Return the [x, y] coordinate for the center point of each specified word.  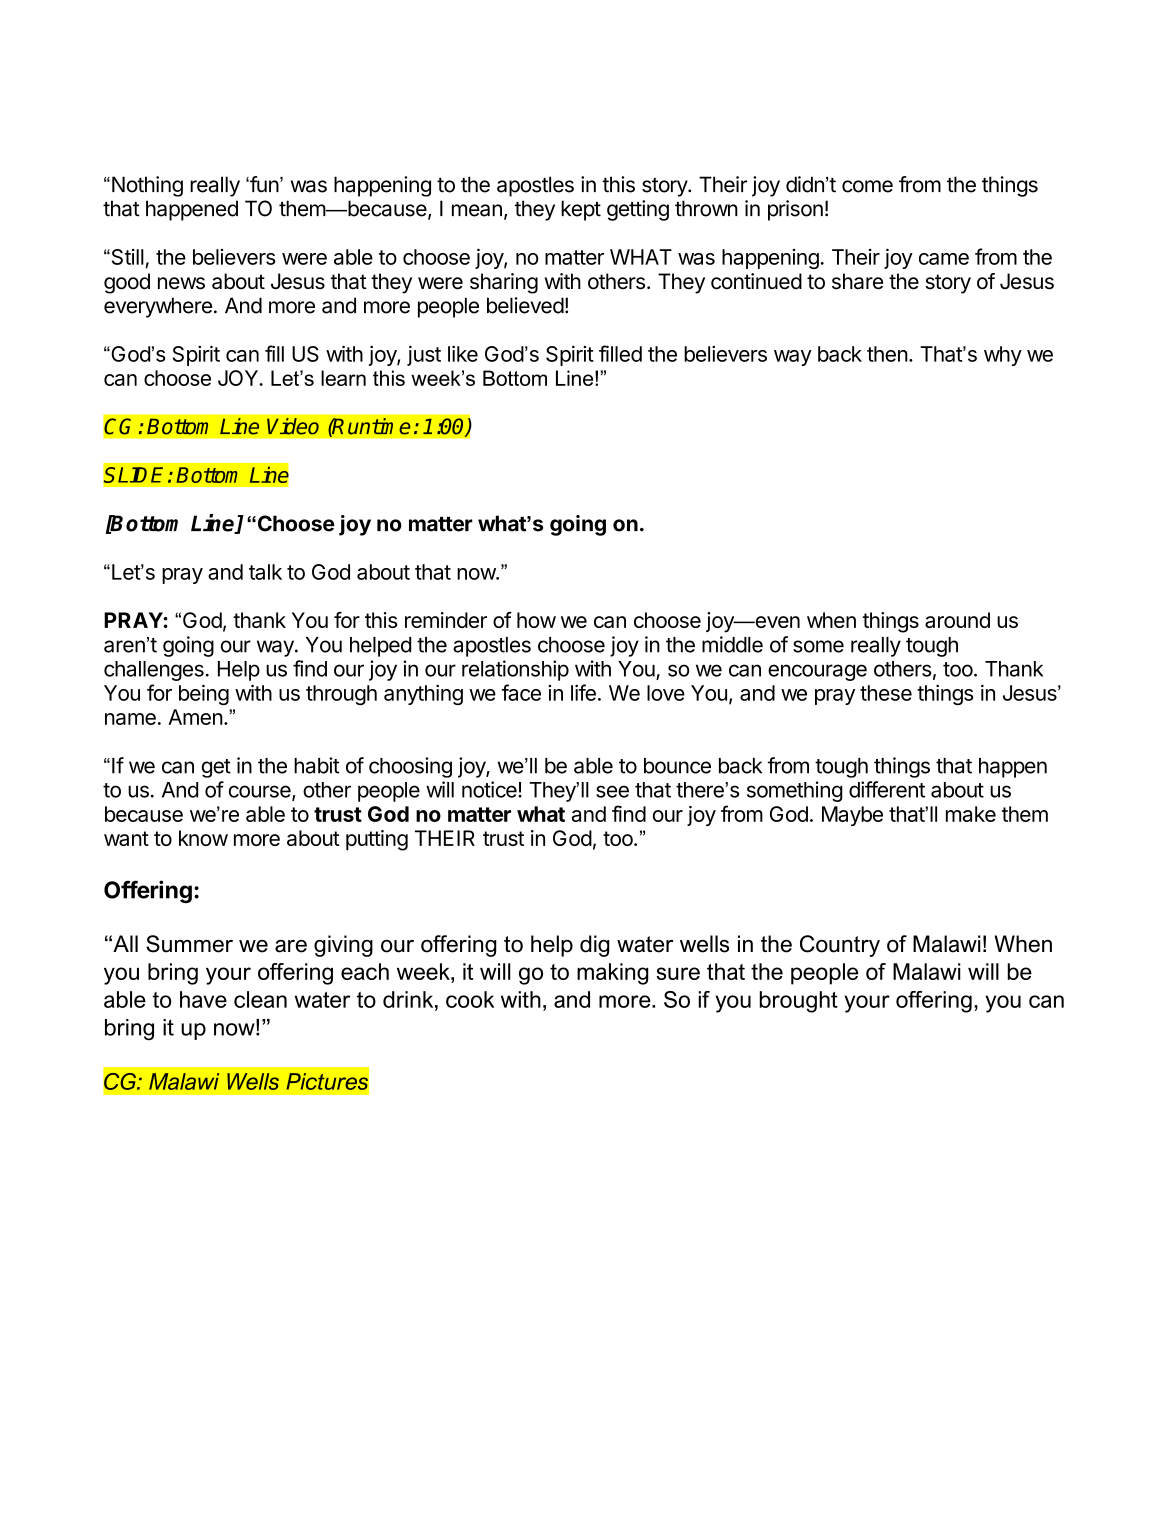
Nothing [147, 186]
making [613, 974]
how [536, 620]
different [887, 789]
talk [265, 572]
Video [293, 426]
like [463, 353]
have [203, 999]
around [957, 620]
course [261, 792]
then [887, 354]
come [867, 186]
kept [581, 210]
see [612, 791]
